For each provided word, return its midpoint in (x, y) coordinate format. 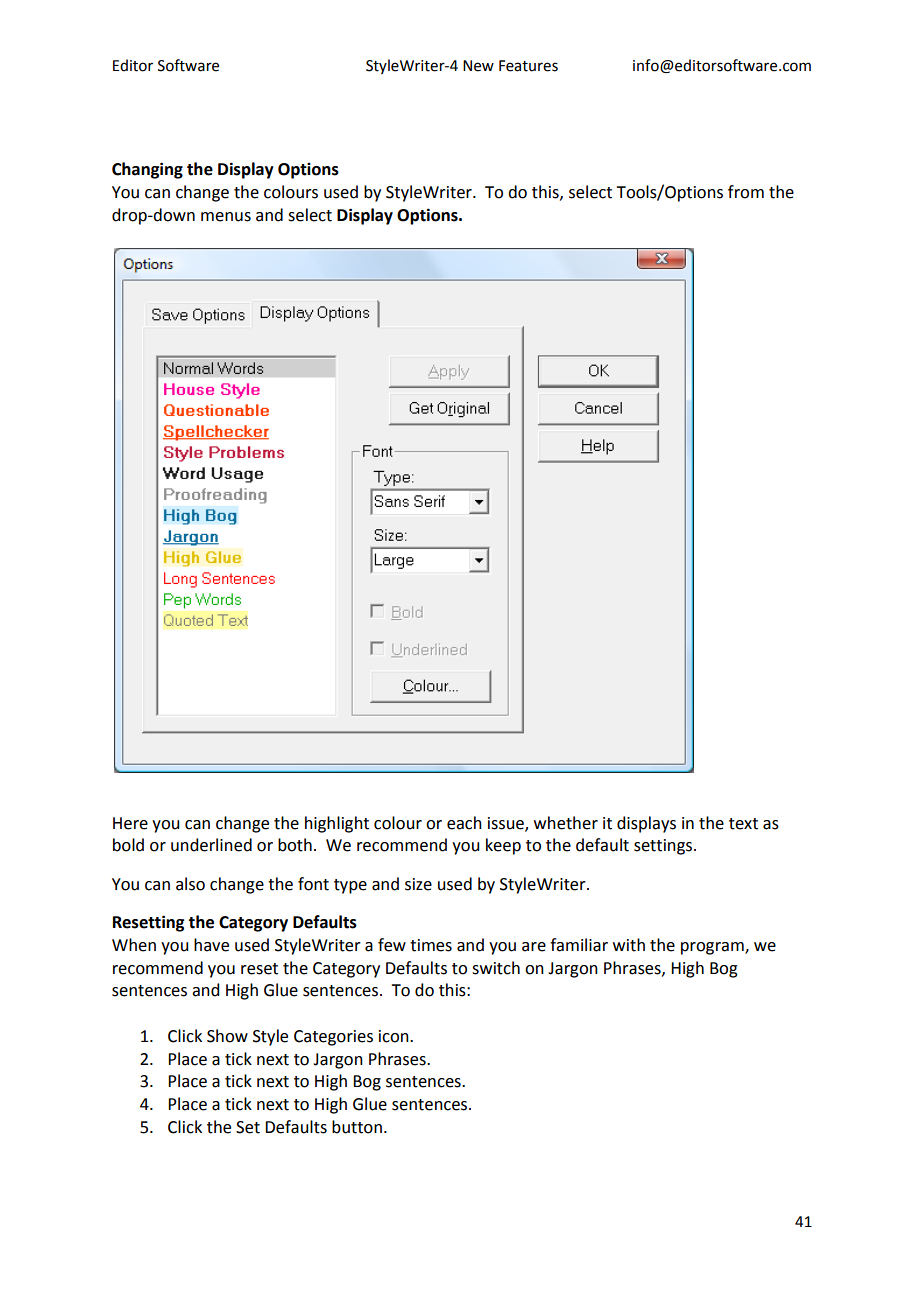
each (464, 823)
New (478, 66)
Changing (147, 170)
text (743, 824)
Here (130, 823)
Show (227, 1036)
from (746, 192)
